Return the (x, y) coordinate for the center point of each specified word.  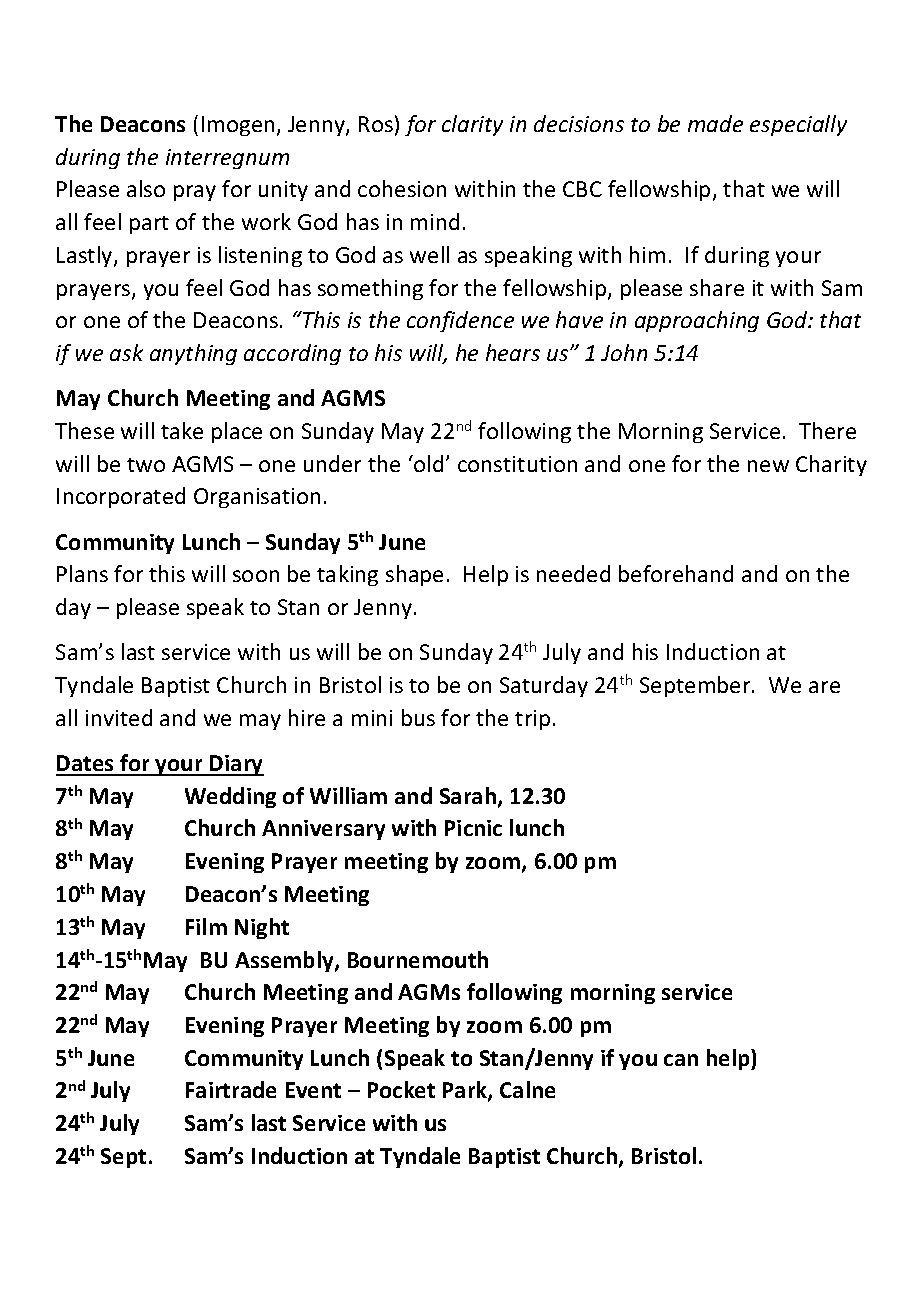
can (681, 1060)
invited (119, 717)
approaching (697, 321)
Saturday (544, 686)
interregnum (227, 159)
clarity (472, 125)
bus (418, 717)
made (715, 123)
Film (206, 926)
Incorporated (121, 497)
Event (313, 1090)
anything (193, 354)
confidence (460, 321)
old (427, 463)
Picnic (473, 828)
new (768, 466)
